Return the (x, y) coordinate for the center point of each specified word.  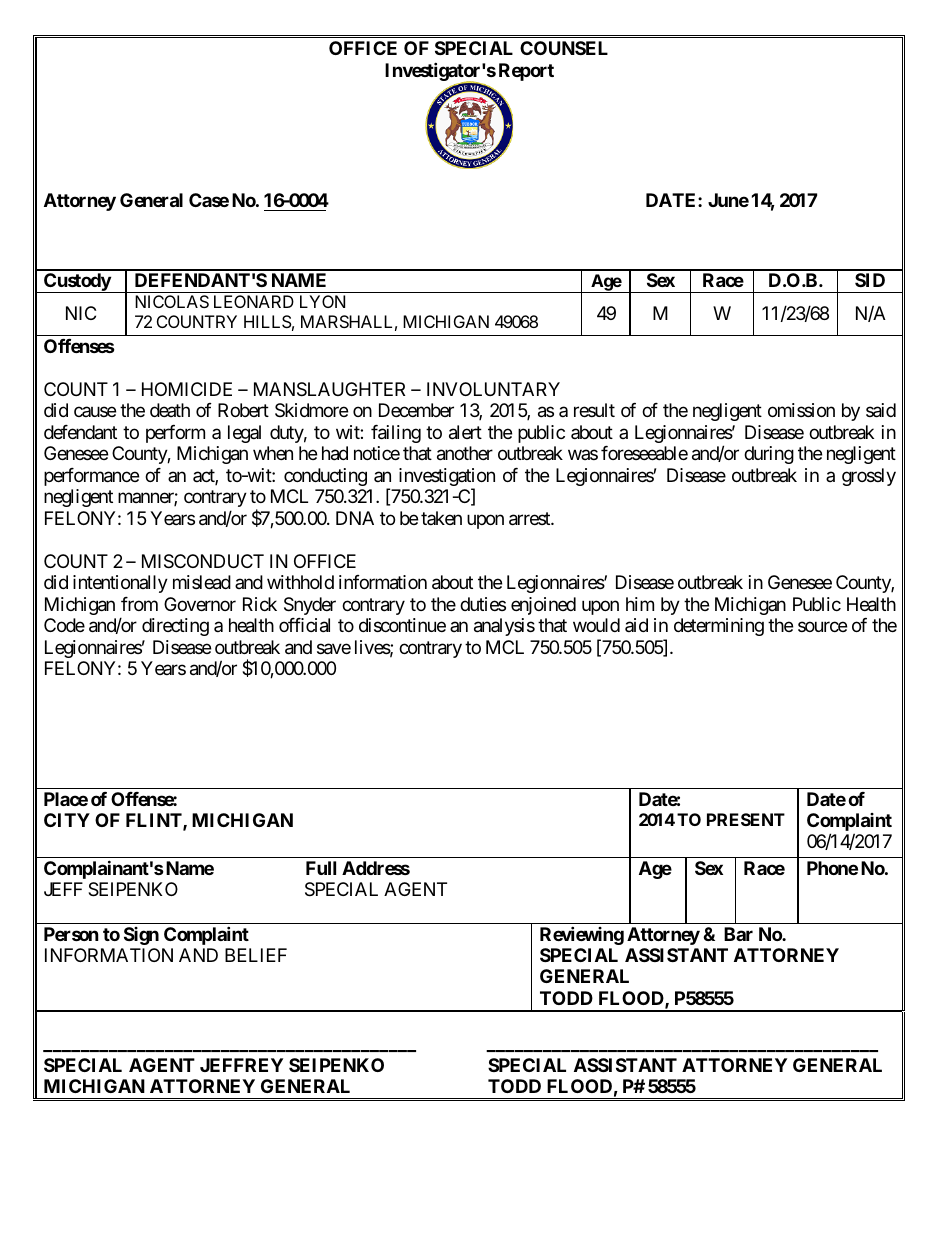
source (822, 627)
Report (526, 72)
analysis (504, 627)
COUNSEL (564, 48)
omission (801, 410)
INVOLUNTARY (493, 389)
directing (175, 627)
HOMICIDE (187, 389)
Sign (141, 936)
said (881, 410)
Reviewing (582, 935)
